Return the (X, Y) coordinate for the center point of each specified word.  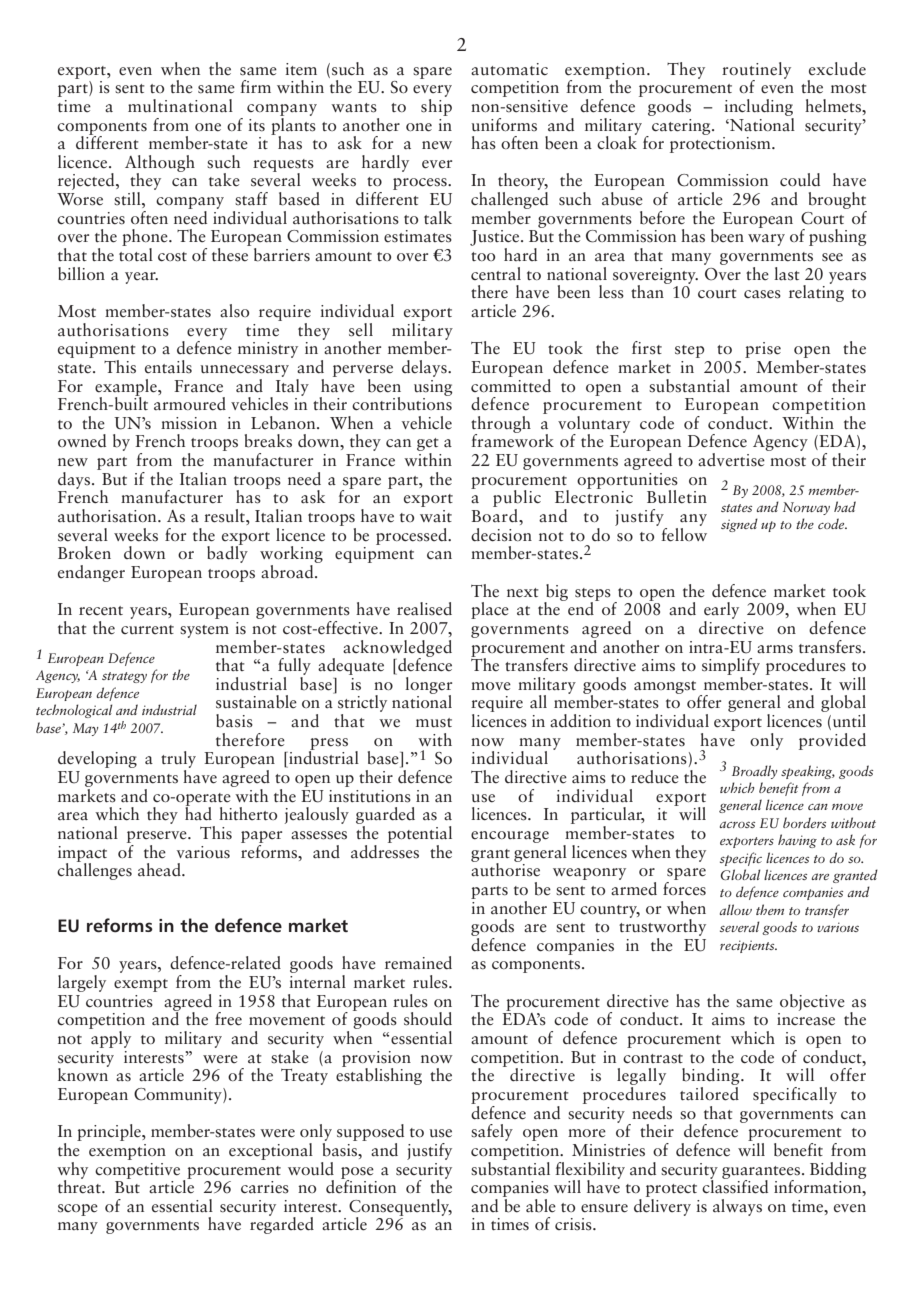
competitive (137, 1171)
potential (420, 834)
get (428, 446)
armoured (190, 404)
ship (436, 106)
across (737, 824)
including (758, 107)
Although (160, 164)
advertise (731, 460)
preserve (158, 837)
